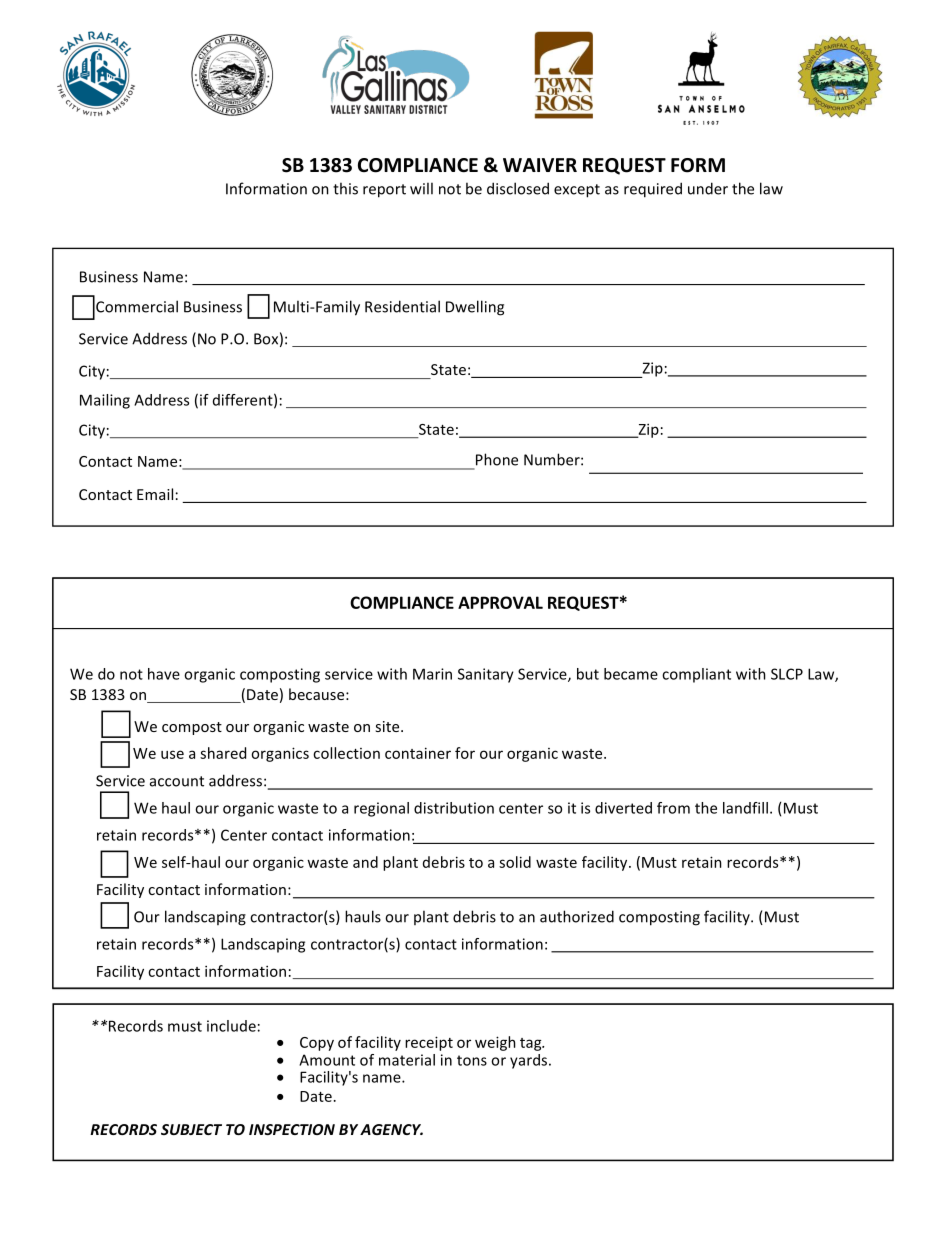  I want to click on account, so click(177, 781).
